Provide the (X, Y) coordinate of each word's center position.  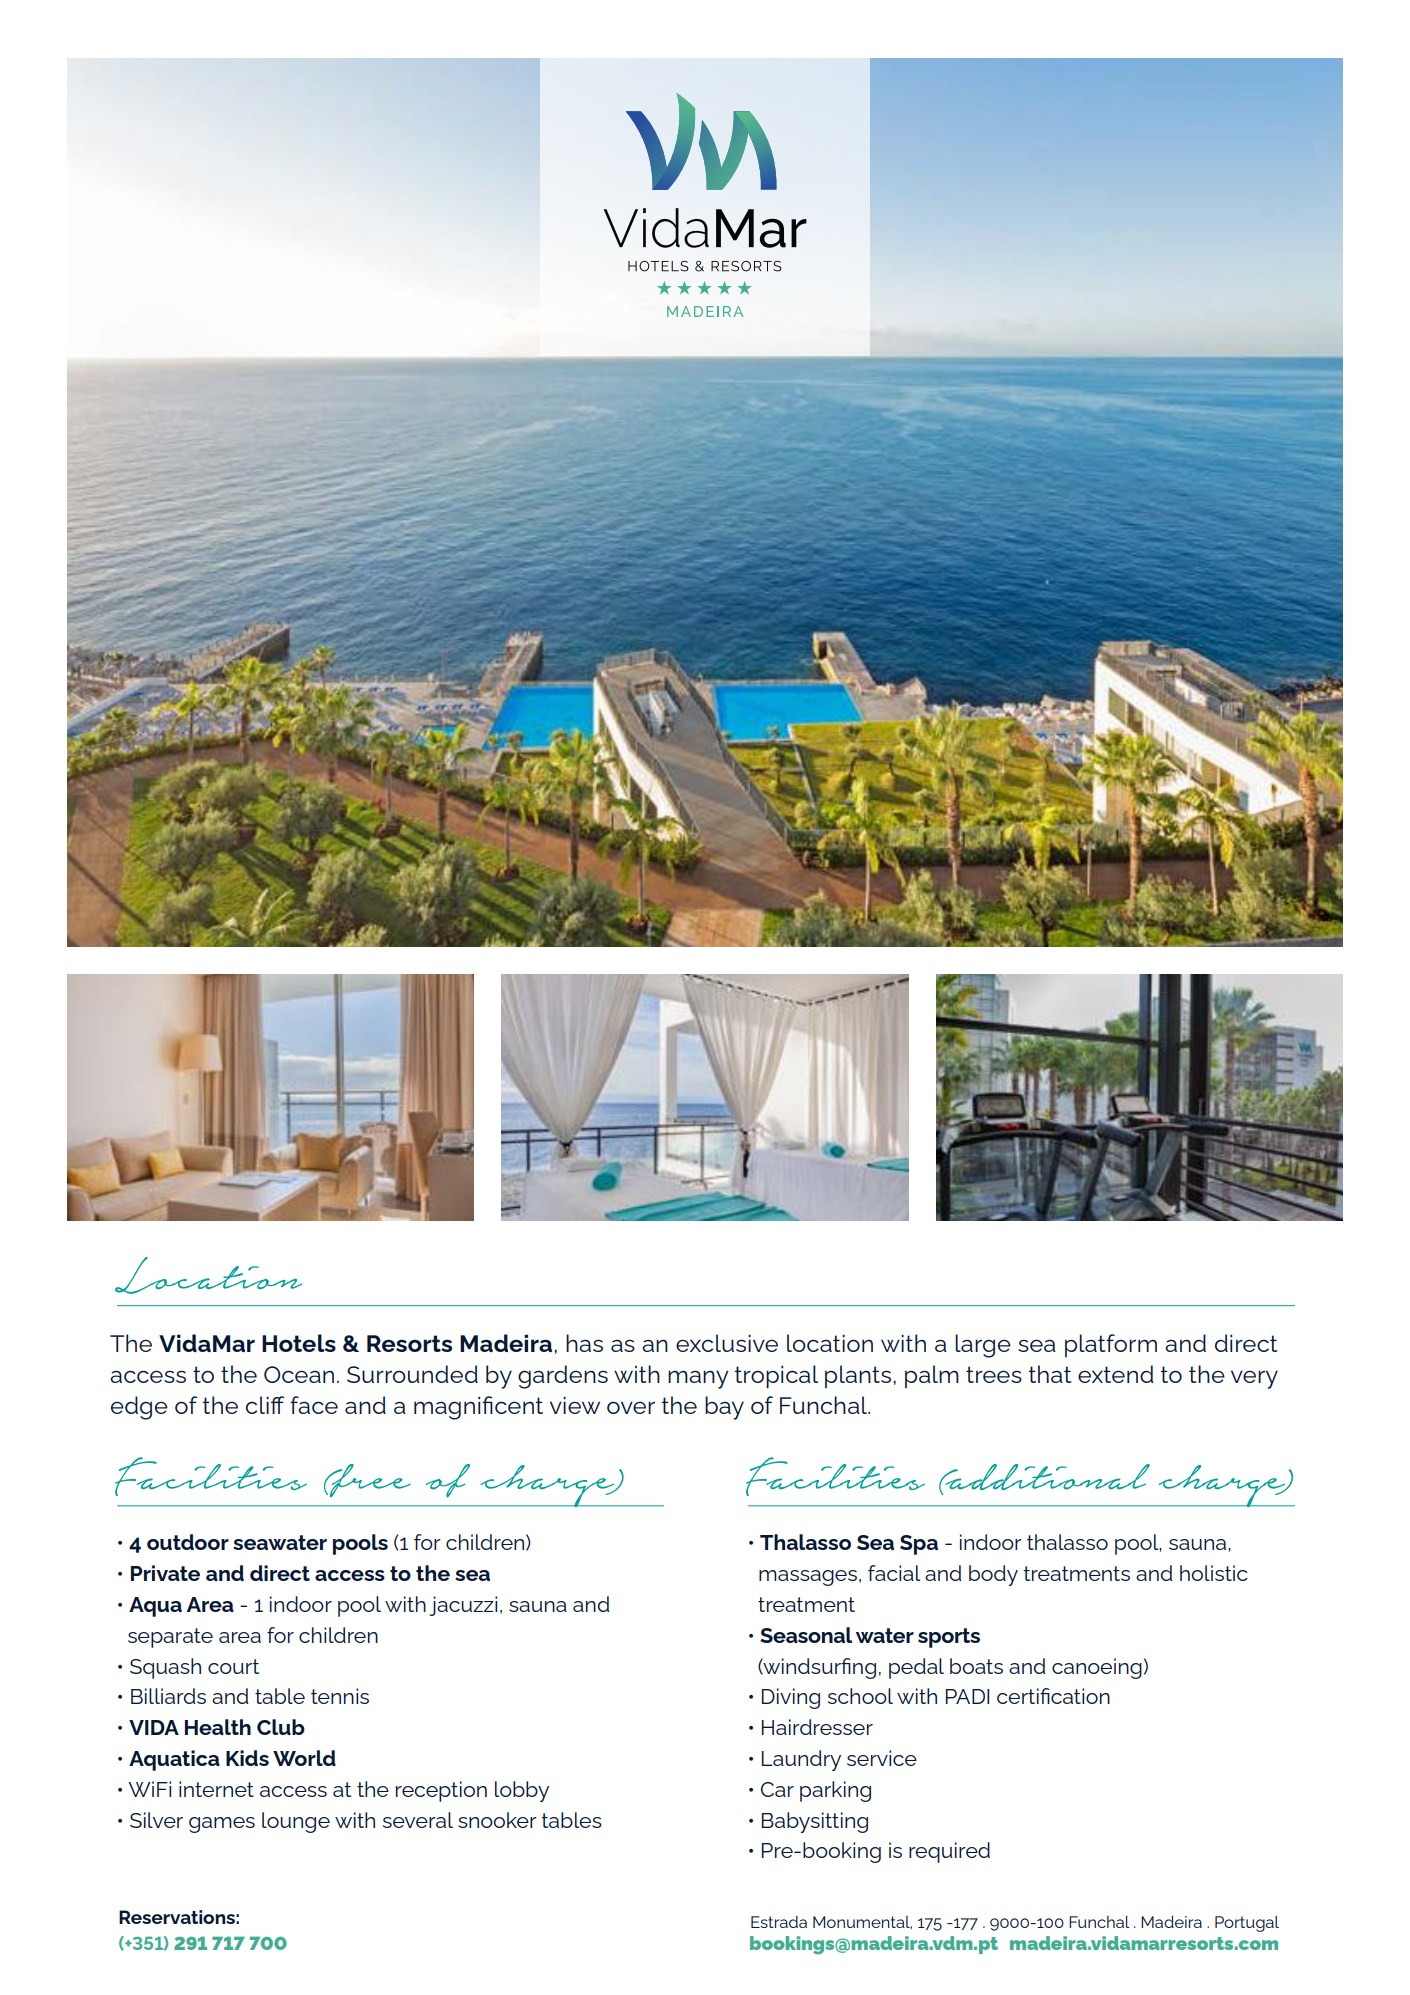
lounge (296, 1822)
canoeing (1097, 1668)
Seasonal (806, 1635)
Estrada (779, 1922)
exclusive (727, 1343)
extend (1116, 1374)
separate (170, 1638)
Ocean (299, 1374)
